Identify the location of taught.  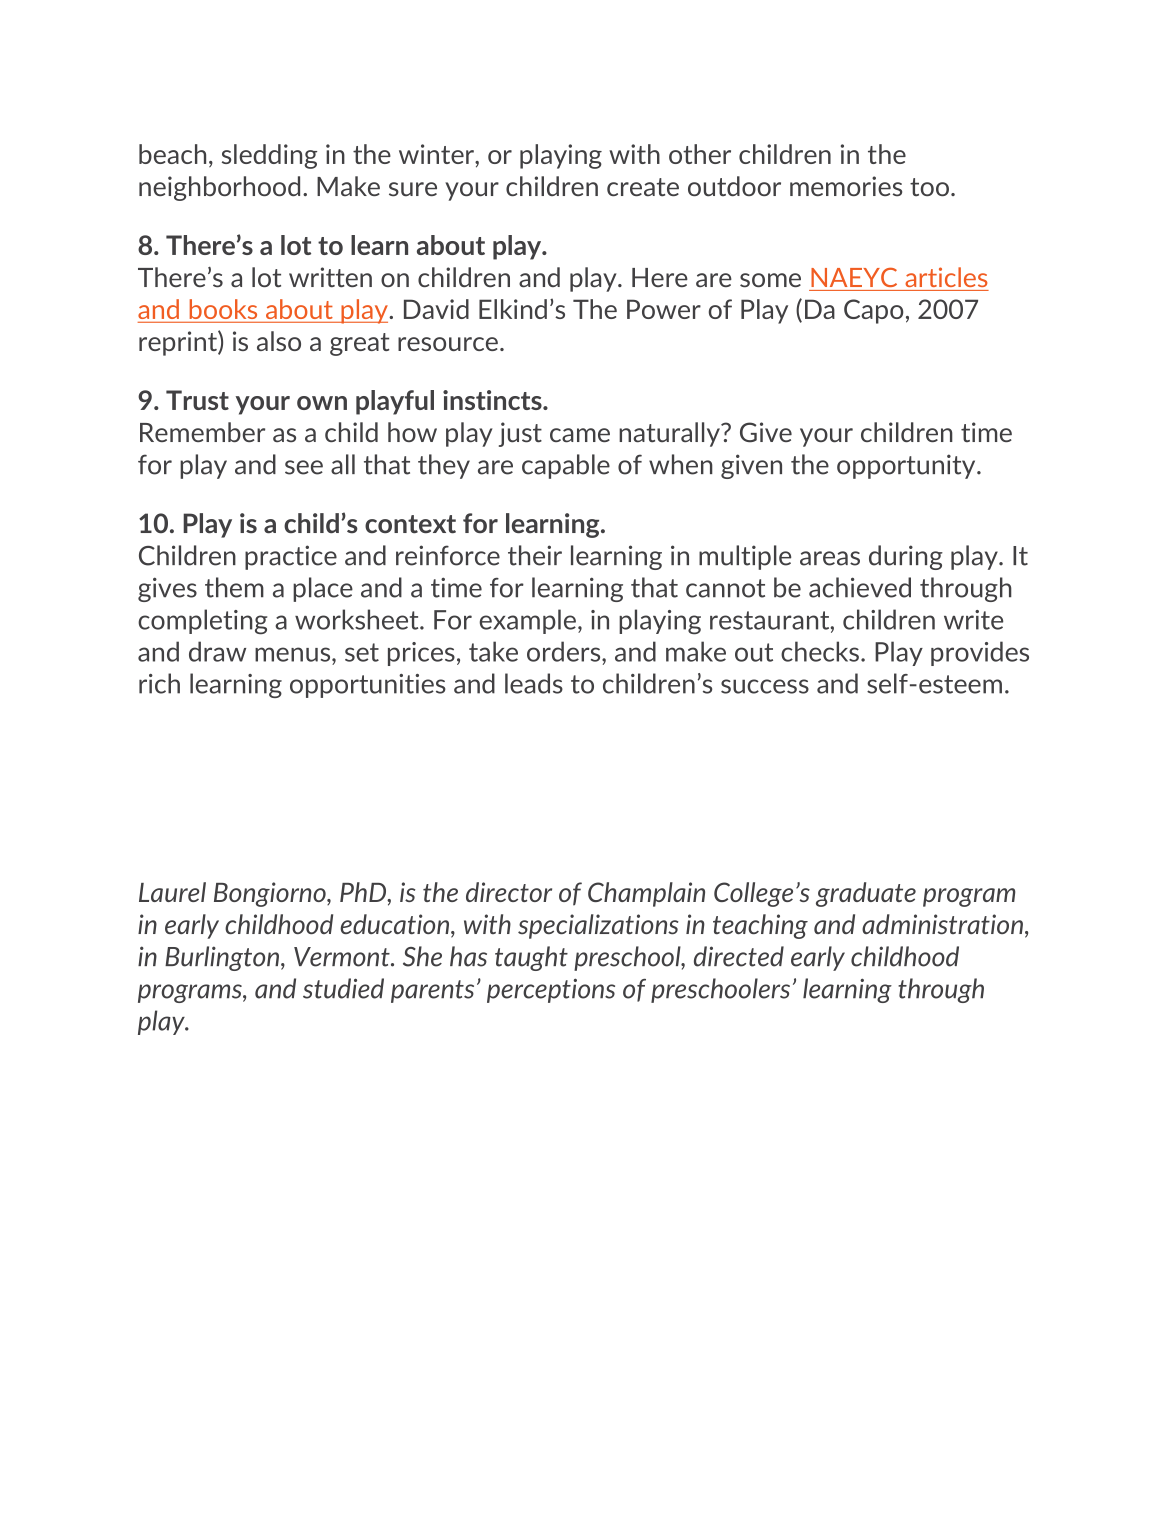
(531, 958).
